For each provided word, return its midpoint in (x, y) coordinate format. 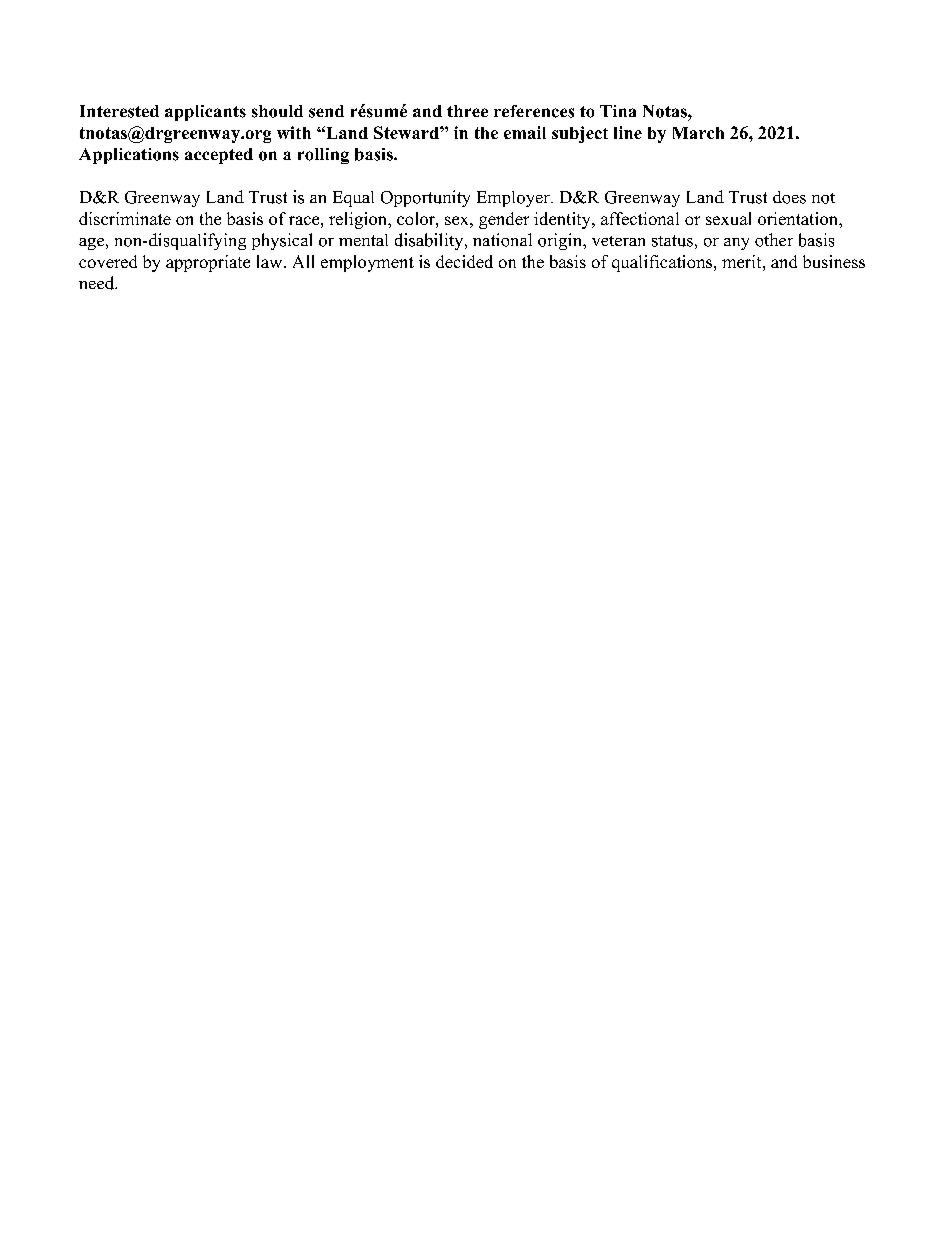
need (98, 283)
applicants (205, 113)
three (467, 111)
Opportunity (425, 198)
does (789, 197)
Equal (353, 199)
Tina (618, 111)
